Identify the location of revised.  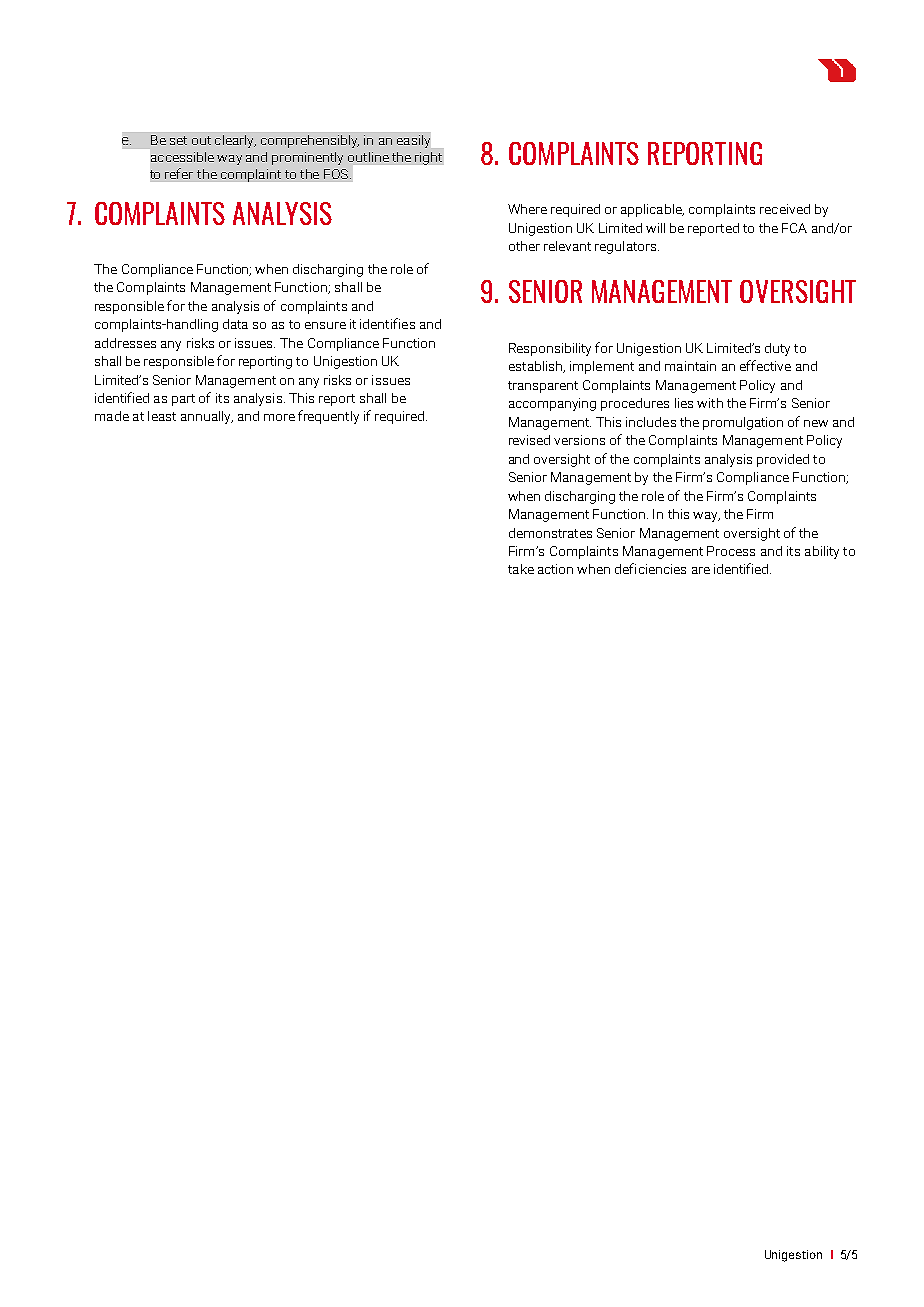
(529, 440).
